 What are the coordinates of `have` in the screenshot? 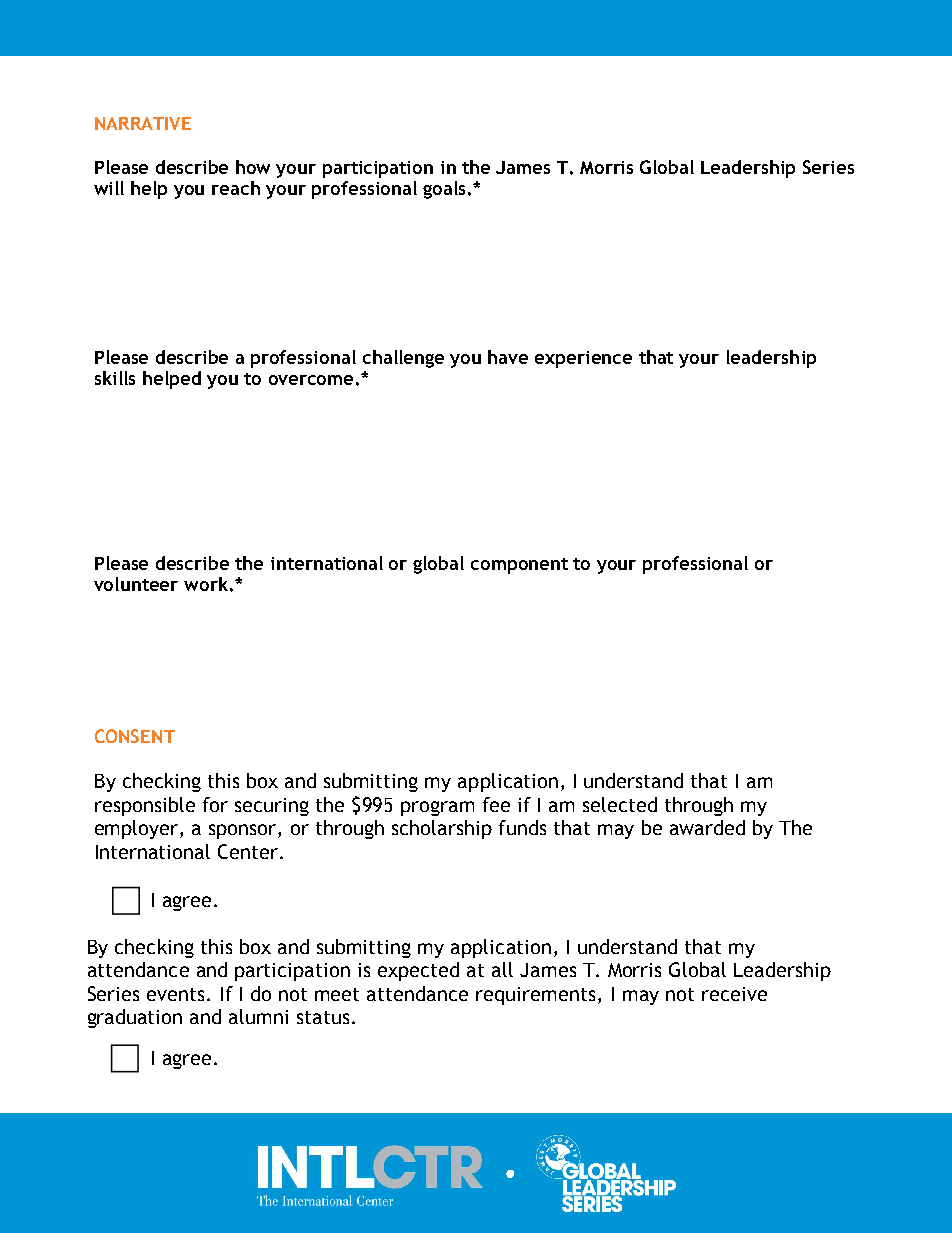 It's located at (508, 357).
